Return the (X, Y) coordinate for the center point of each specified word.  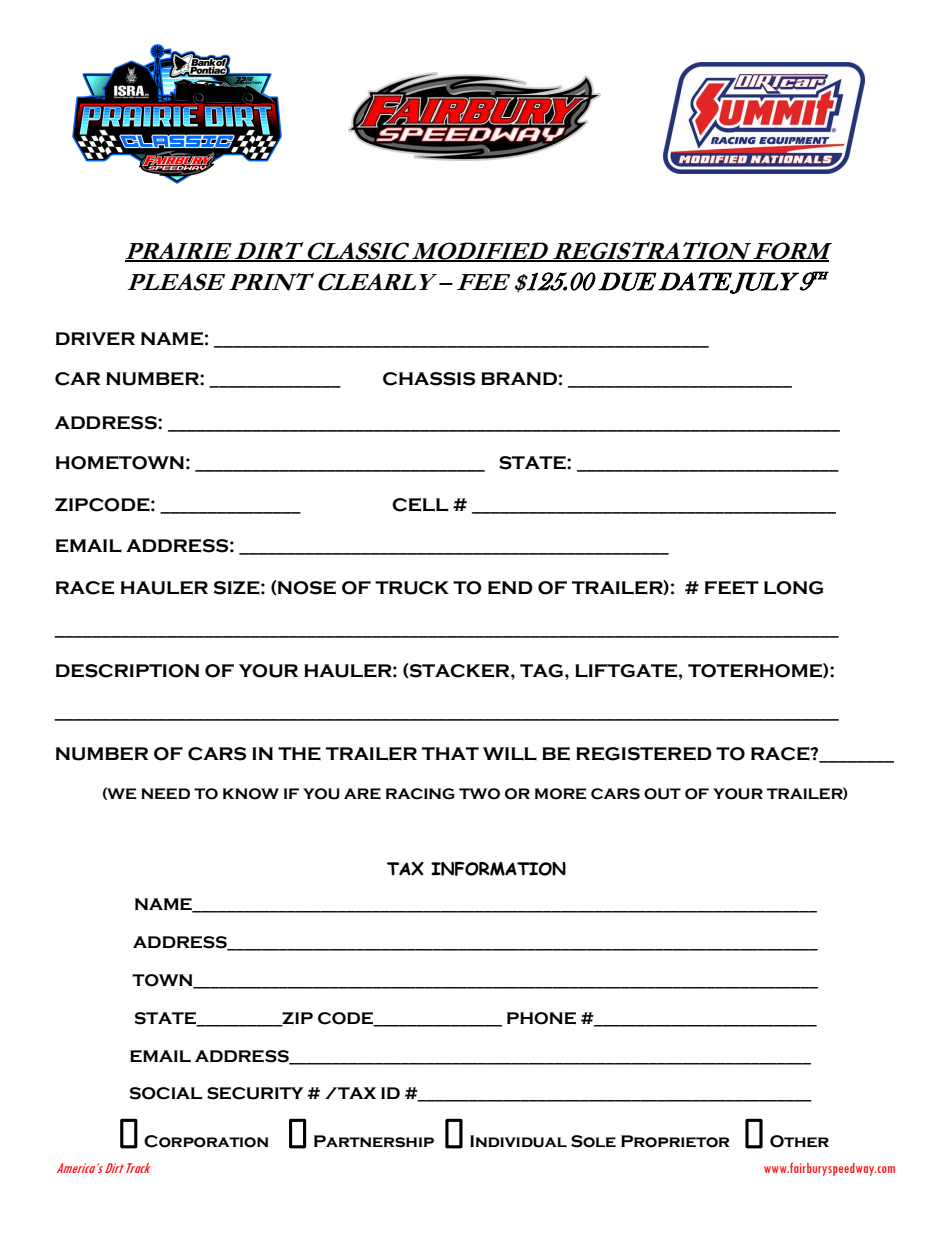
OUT (662, 794)
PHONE (541, 1018)
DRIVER (95, 338)
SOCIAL (165, 1093)
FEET (732, 588)
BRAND (519, 378)
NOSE (306, 588)
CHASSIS (429, 379)
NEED (165, 793)
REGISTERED (644, 754)
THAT (450, 753)
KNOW (251, 794)
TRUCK (412, 588)
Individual (518, 1141)
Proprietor (675, 1141)
